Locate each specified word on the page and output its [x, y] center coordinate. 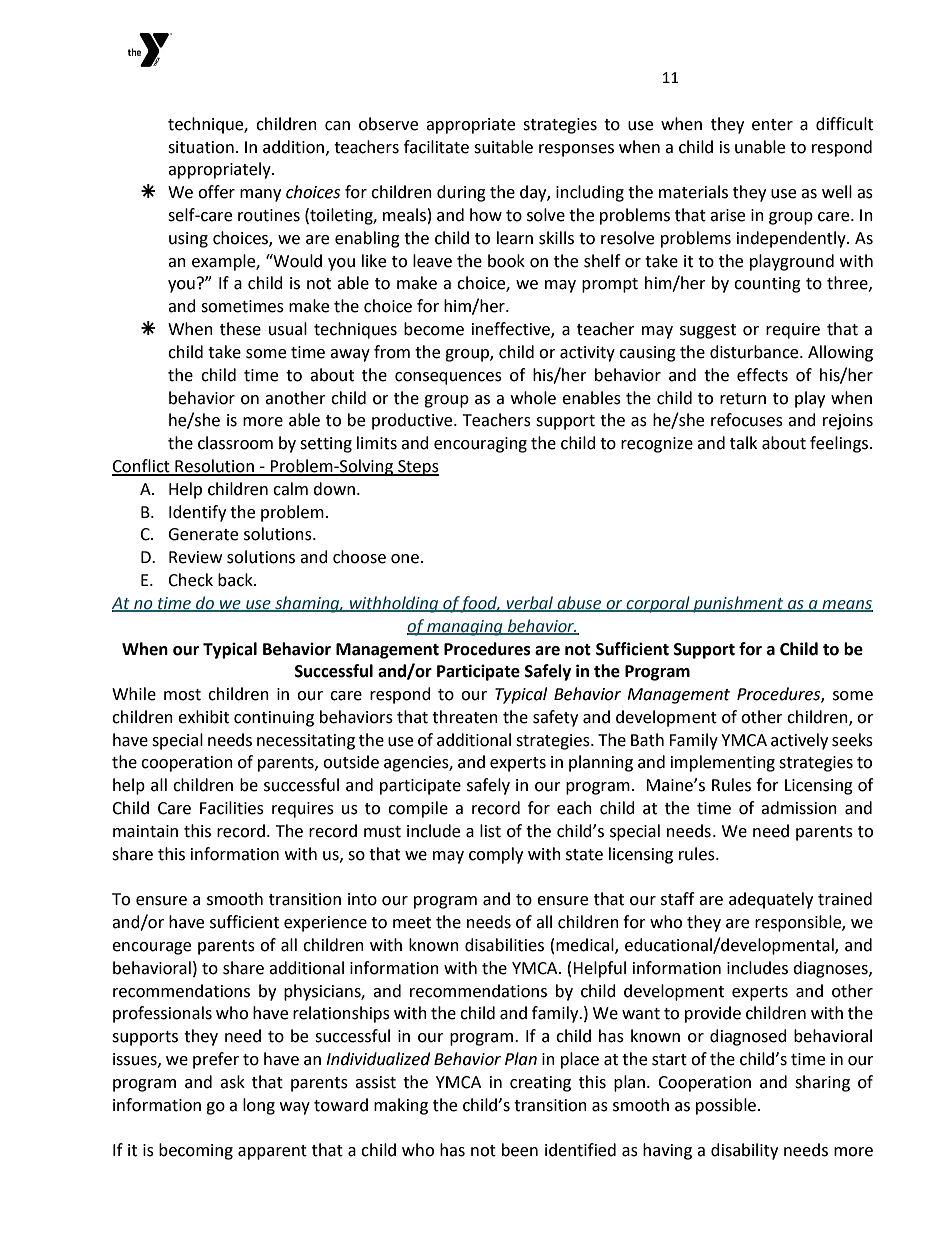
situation [201, 147]
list [490, 831]
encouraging [480, 445]
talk [743, 443]
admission [799, 808]
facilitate [436, 147]
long [259, 1106]
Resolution [214, 467]
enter [772, 125]
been [520, 1150]
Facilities [232, 808]
